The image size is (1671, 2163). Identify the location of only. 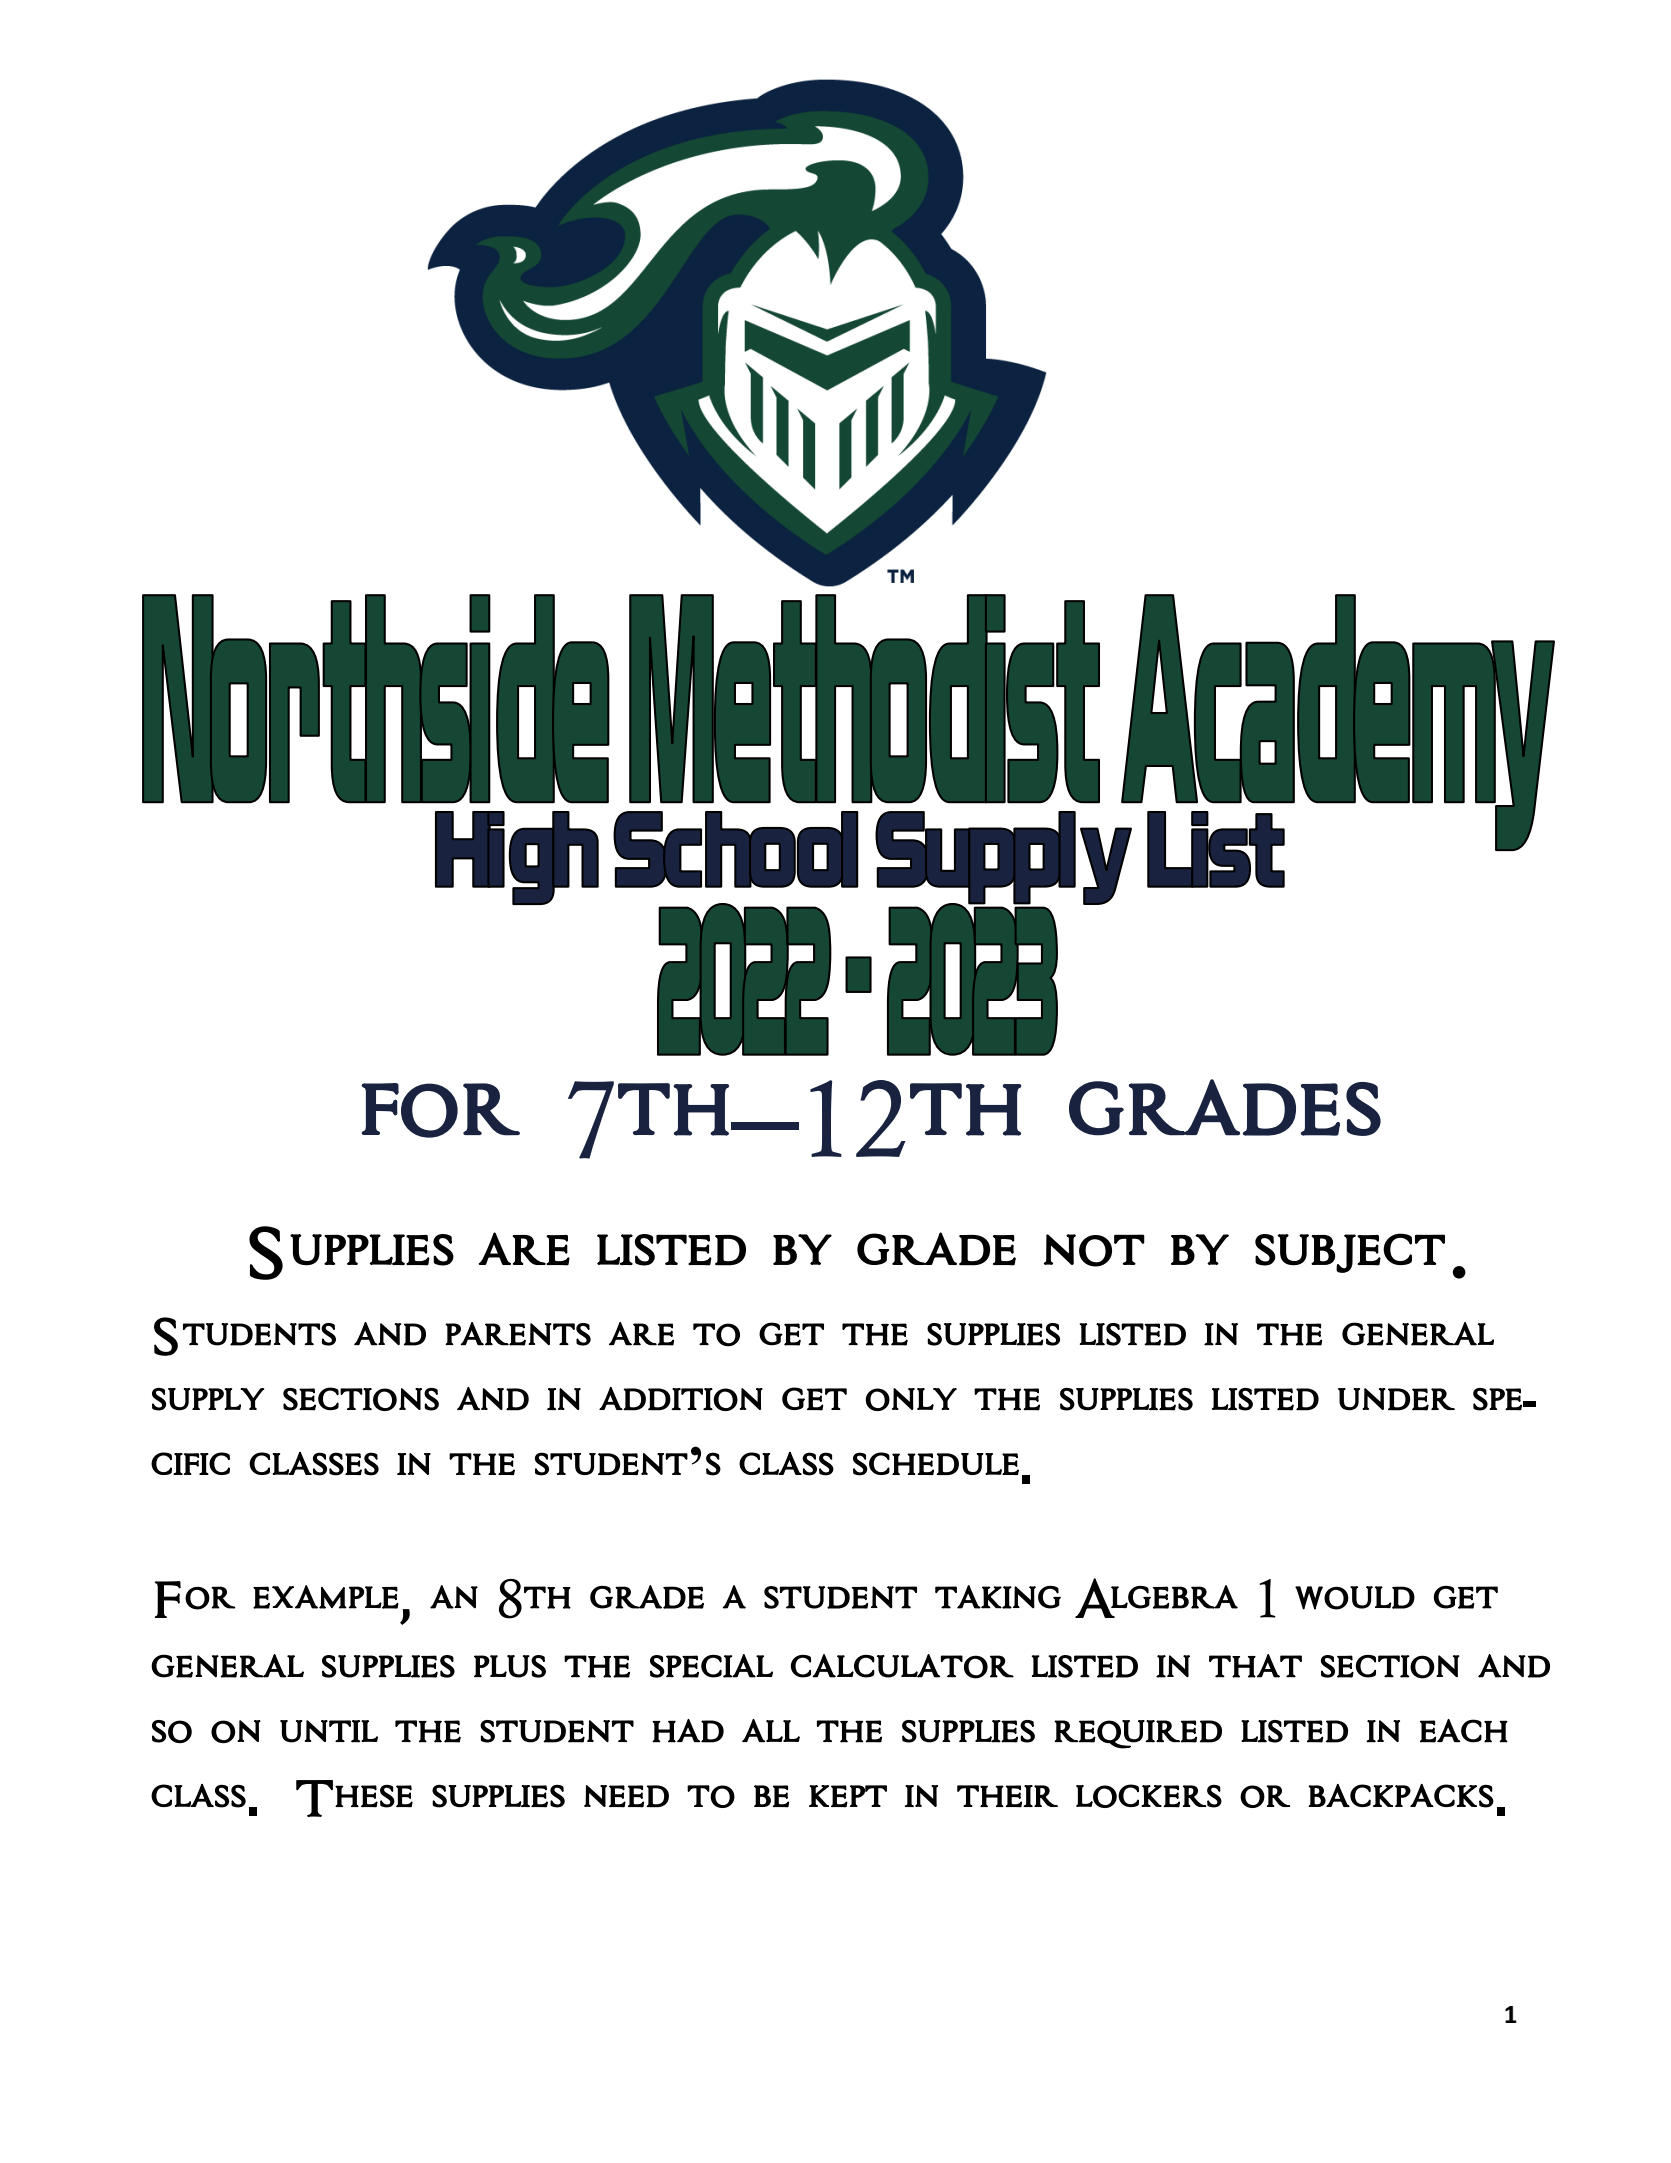
(911, 1399).
